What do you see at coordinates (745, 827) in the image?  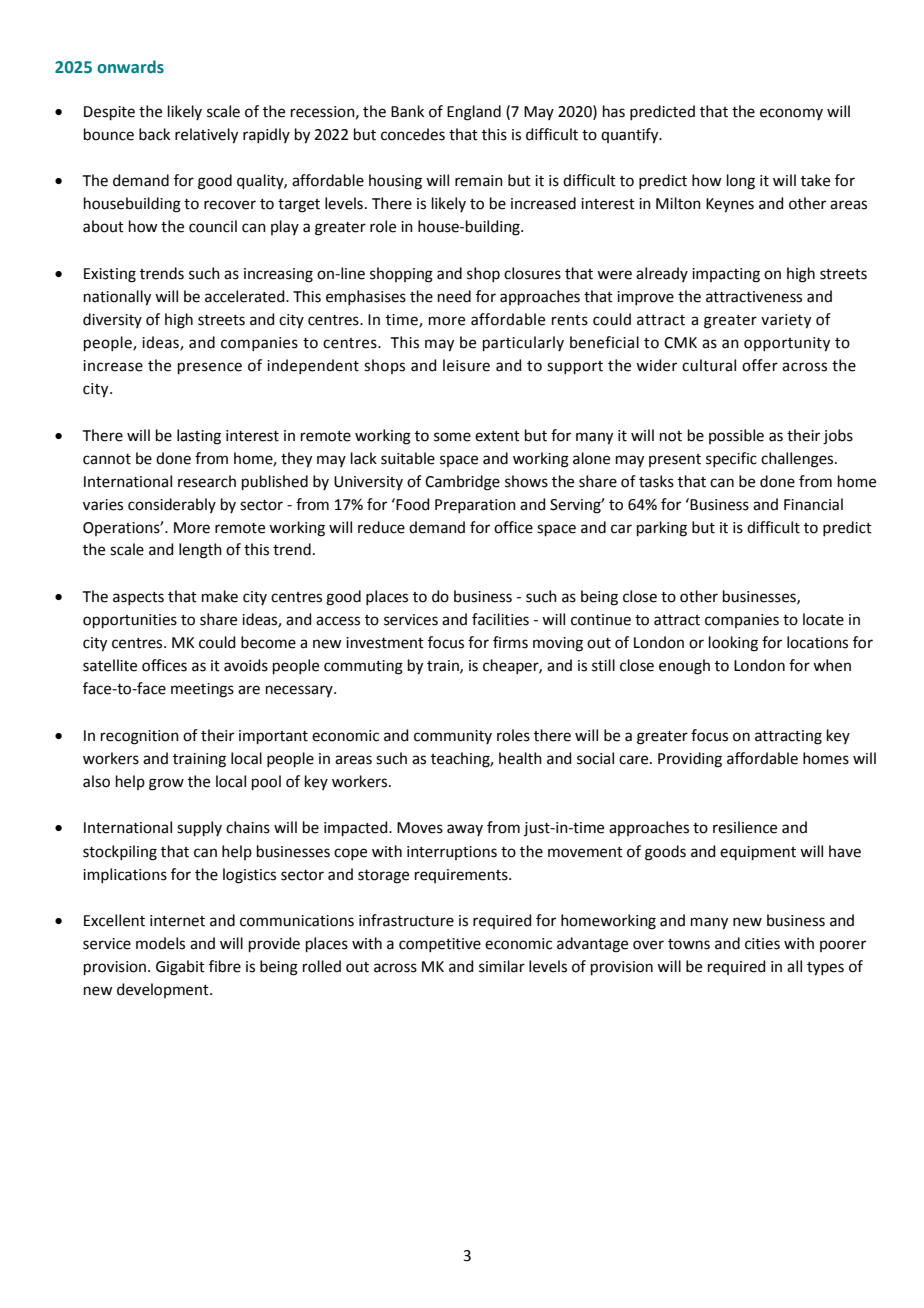 I see `resilience` at bounding box center [745, 827].
